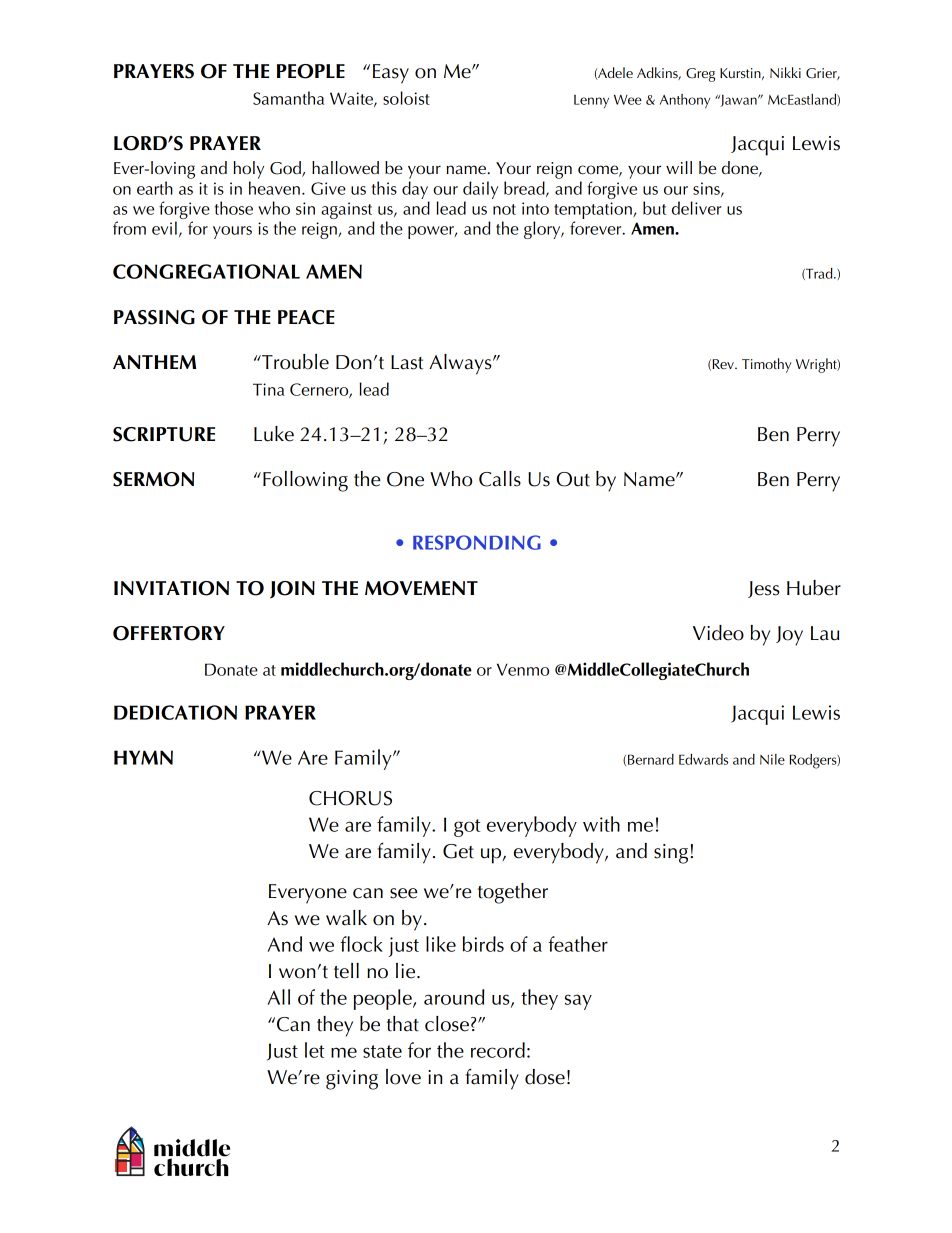  I want to click on Timothy, so click(767, 365).
